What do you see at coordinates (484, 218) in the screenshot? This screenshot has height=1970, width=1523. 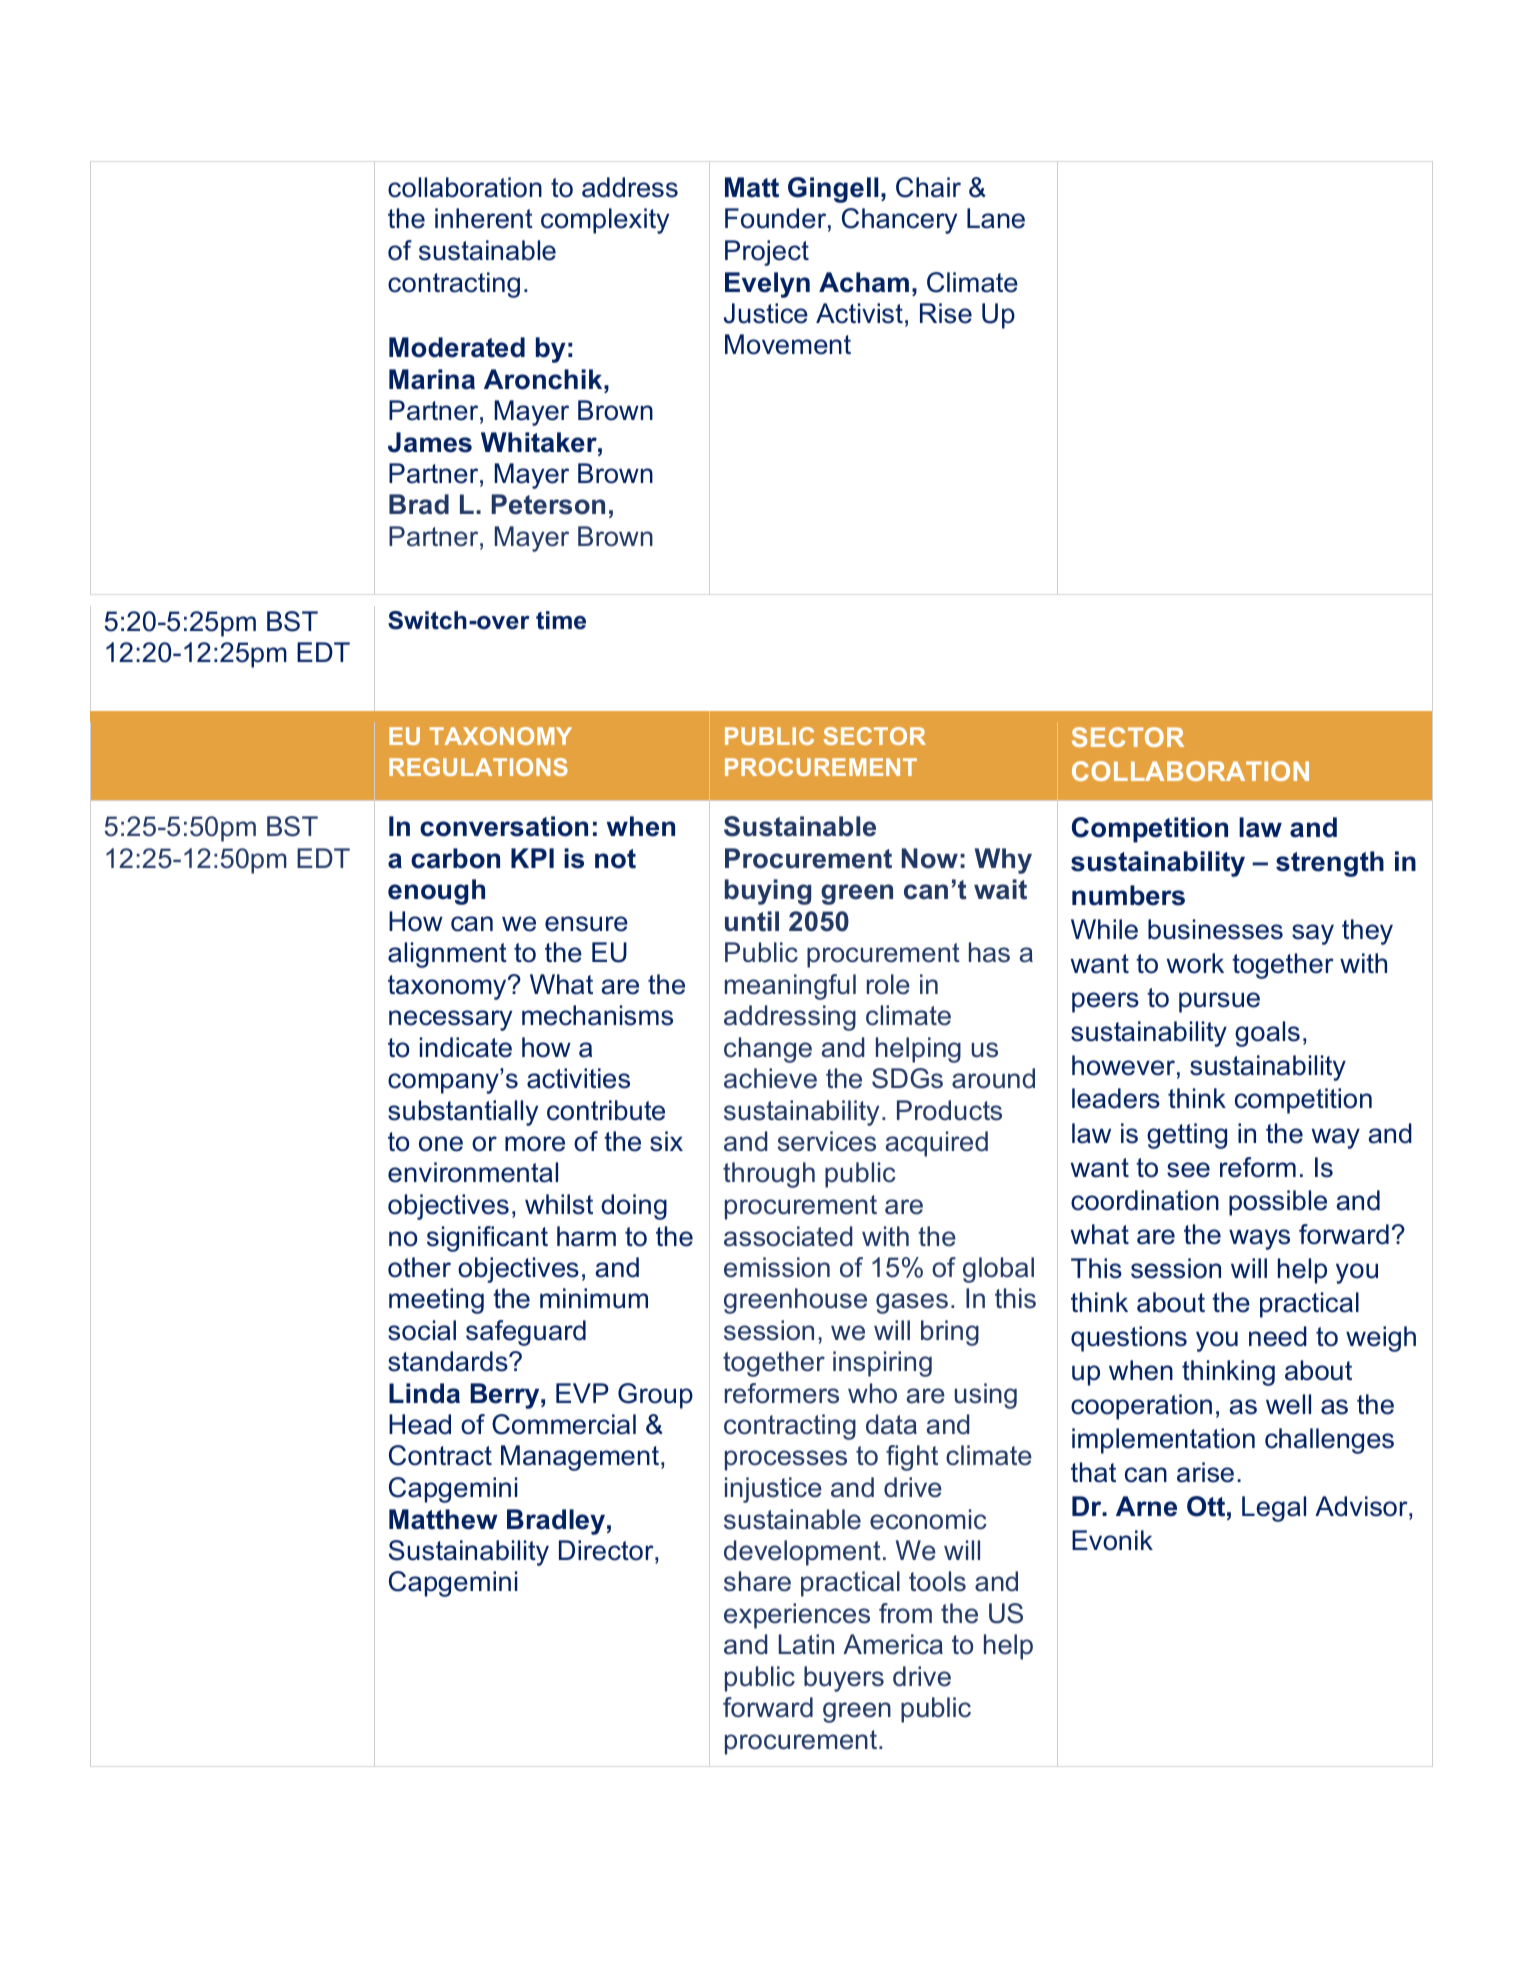 I see `inherent` at bounding box center [484, 218].
